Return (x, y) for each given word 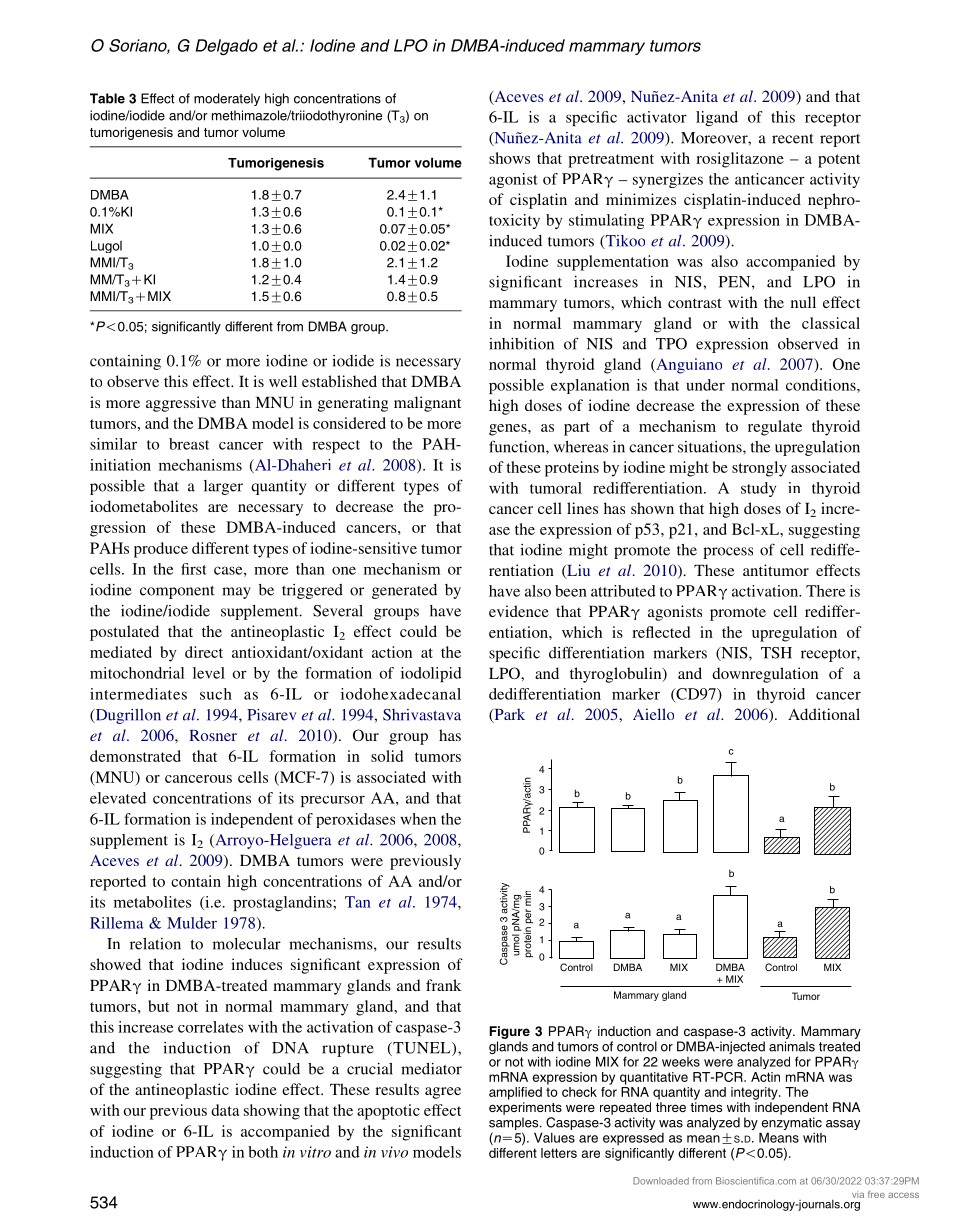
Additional (824, 714)
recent (793, 139)
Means (779, 1137)
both (263, 1152)
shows (509, 158)
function (518, 446)
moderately (227, 99)
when (418, 819)
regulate (775, 428)
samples (515, 1123)
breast (189, 444)
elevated (118, 798)
